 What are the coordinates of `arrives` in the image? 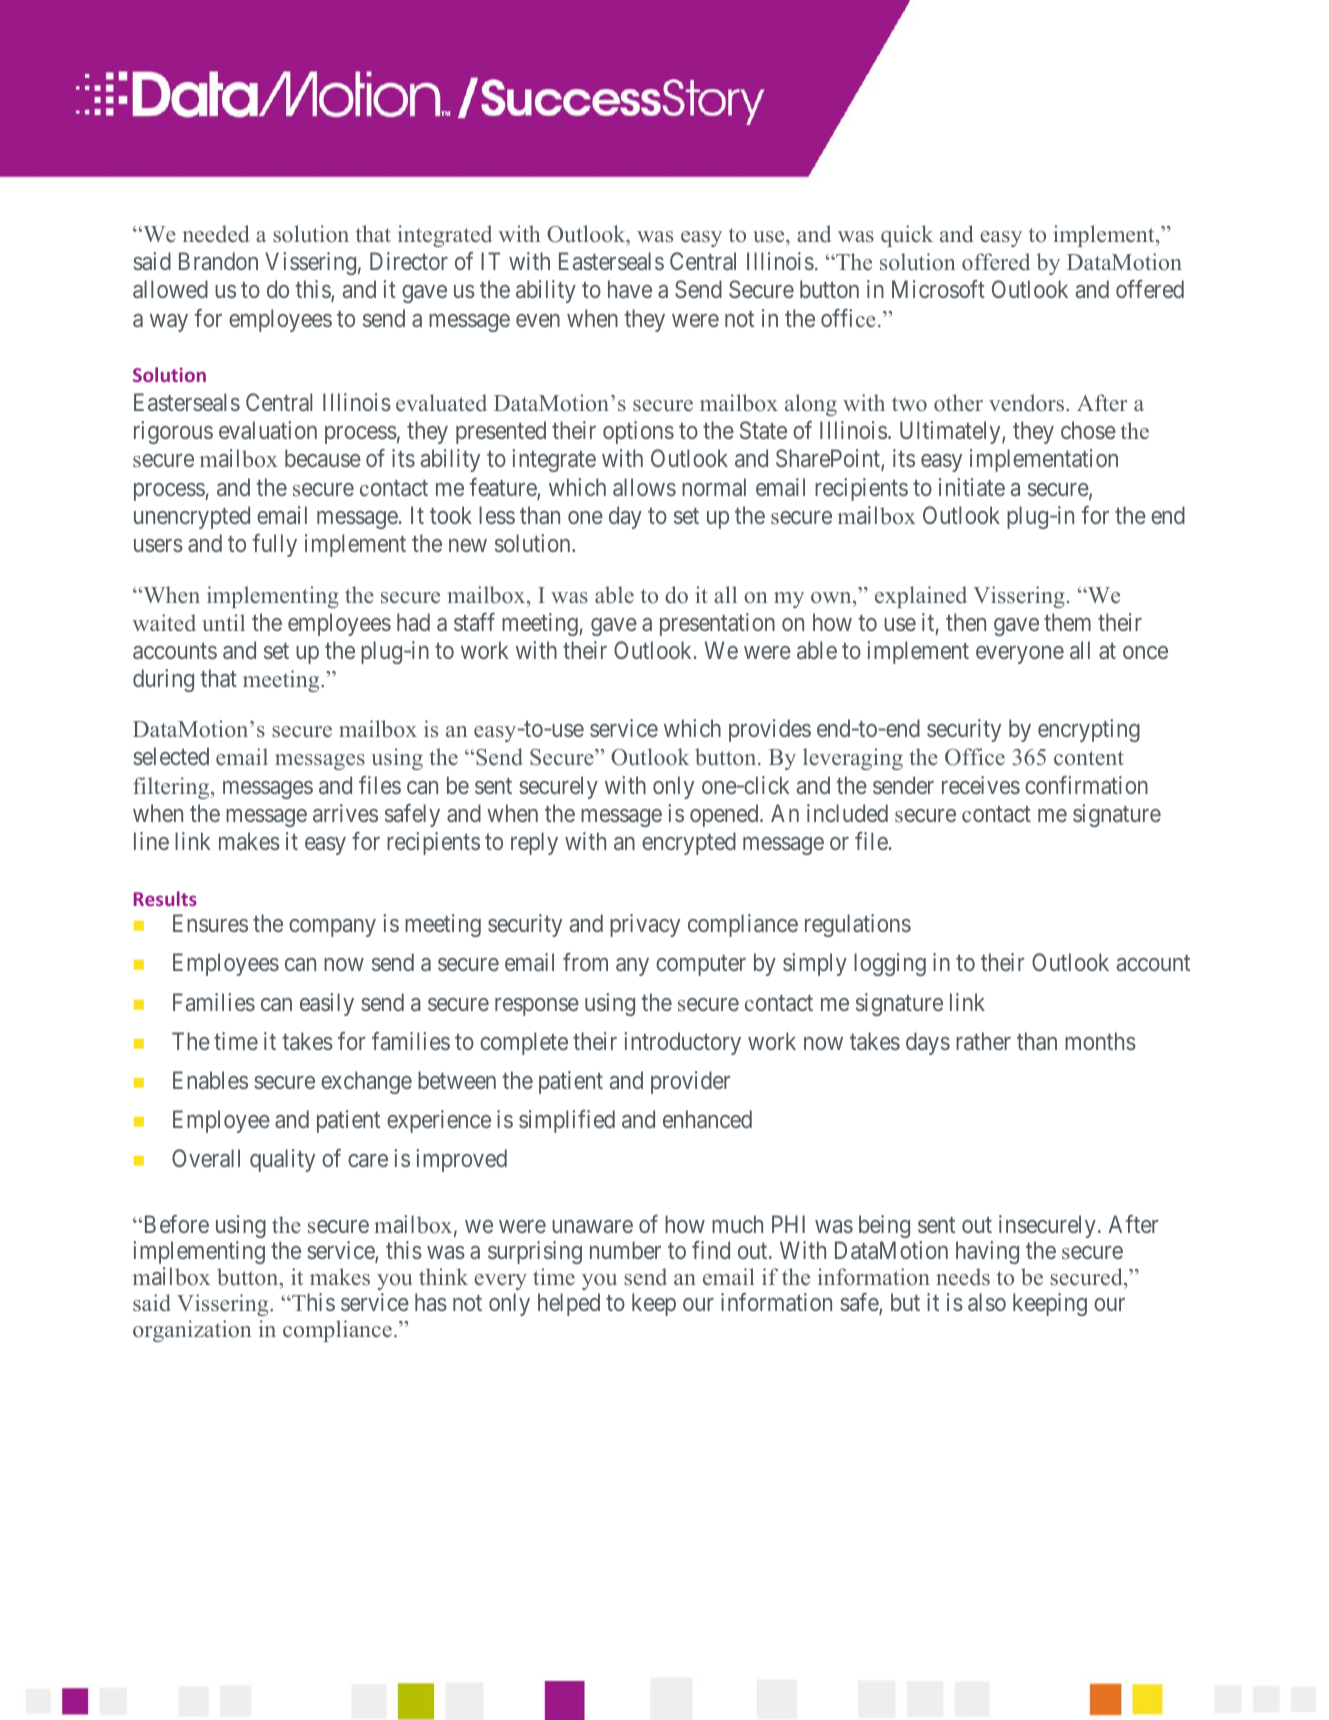 It's located at (345, 813).
